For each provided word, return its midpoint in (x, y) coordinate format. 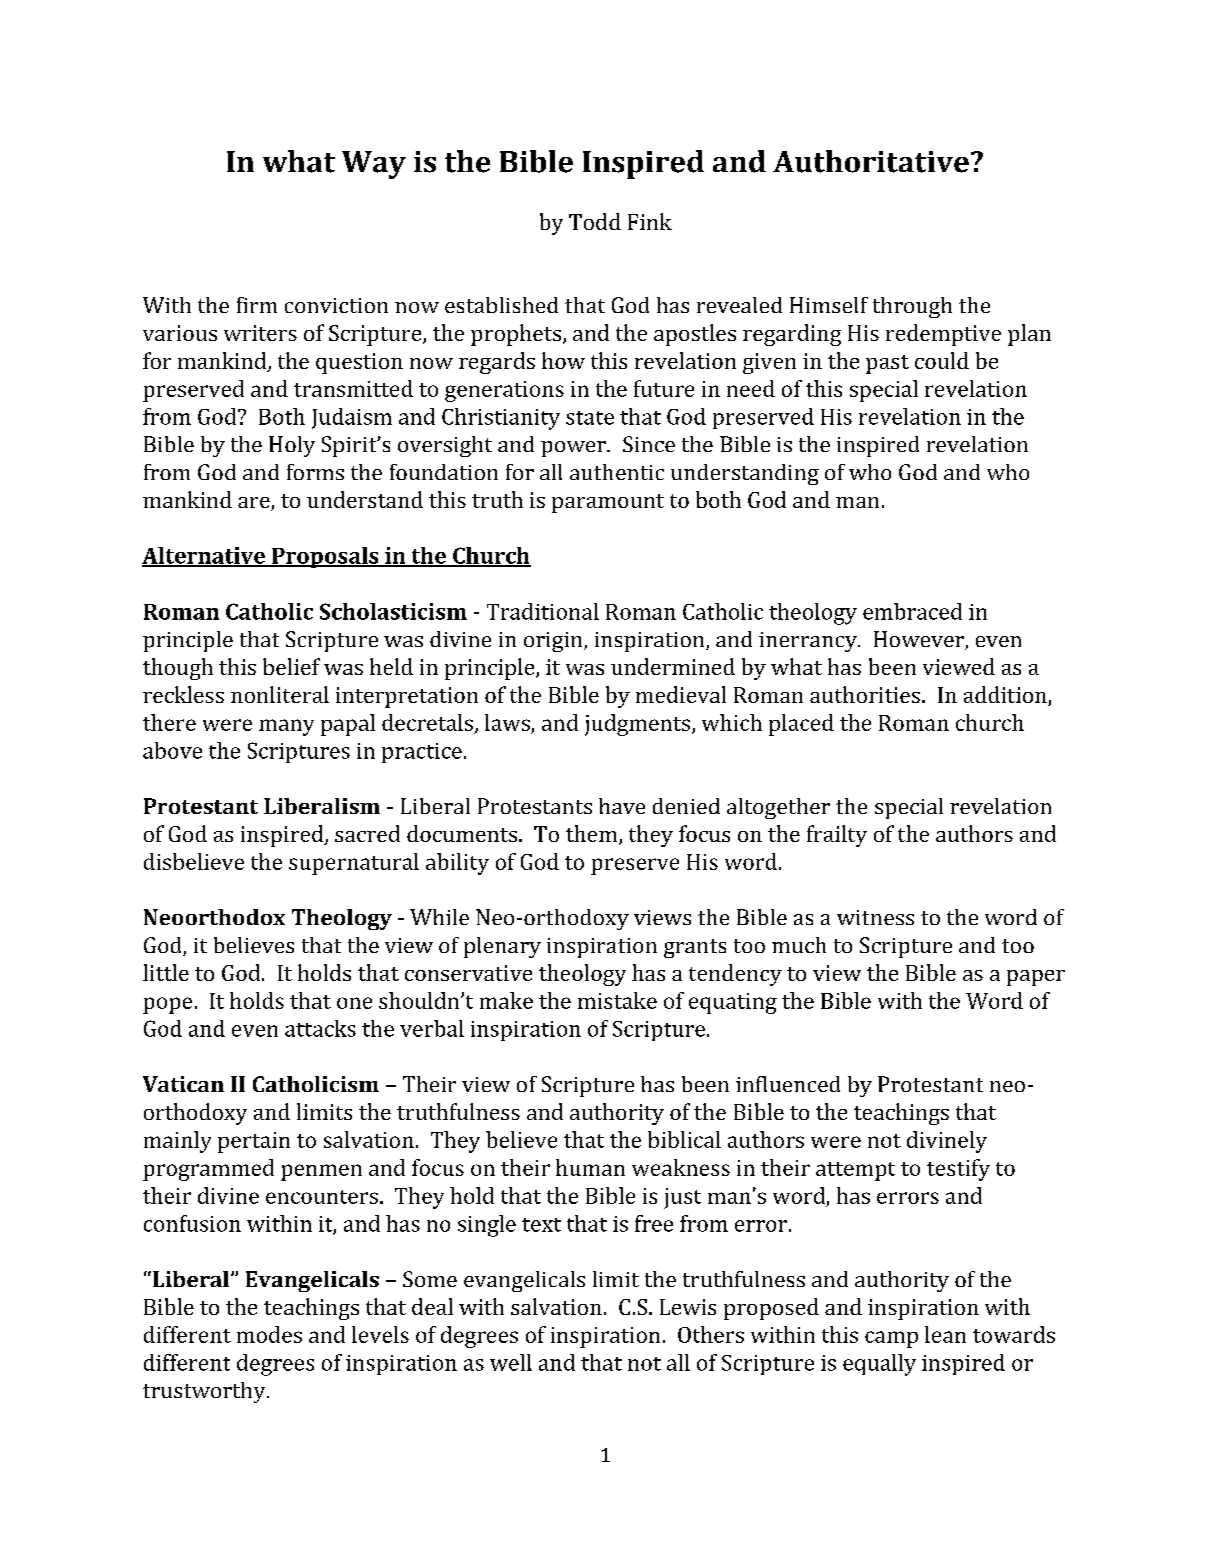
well (511, 1362)
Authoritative (871, 161)
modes (269, 1334)
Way (374, 165)
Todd (595, 221)
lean (945, 1334)
